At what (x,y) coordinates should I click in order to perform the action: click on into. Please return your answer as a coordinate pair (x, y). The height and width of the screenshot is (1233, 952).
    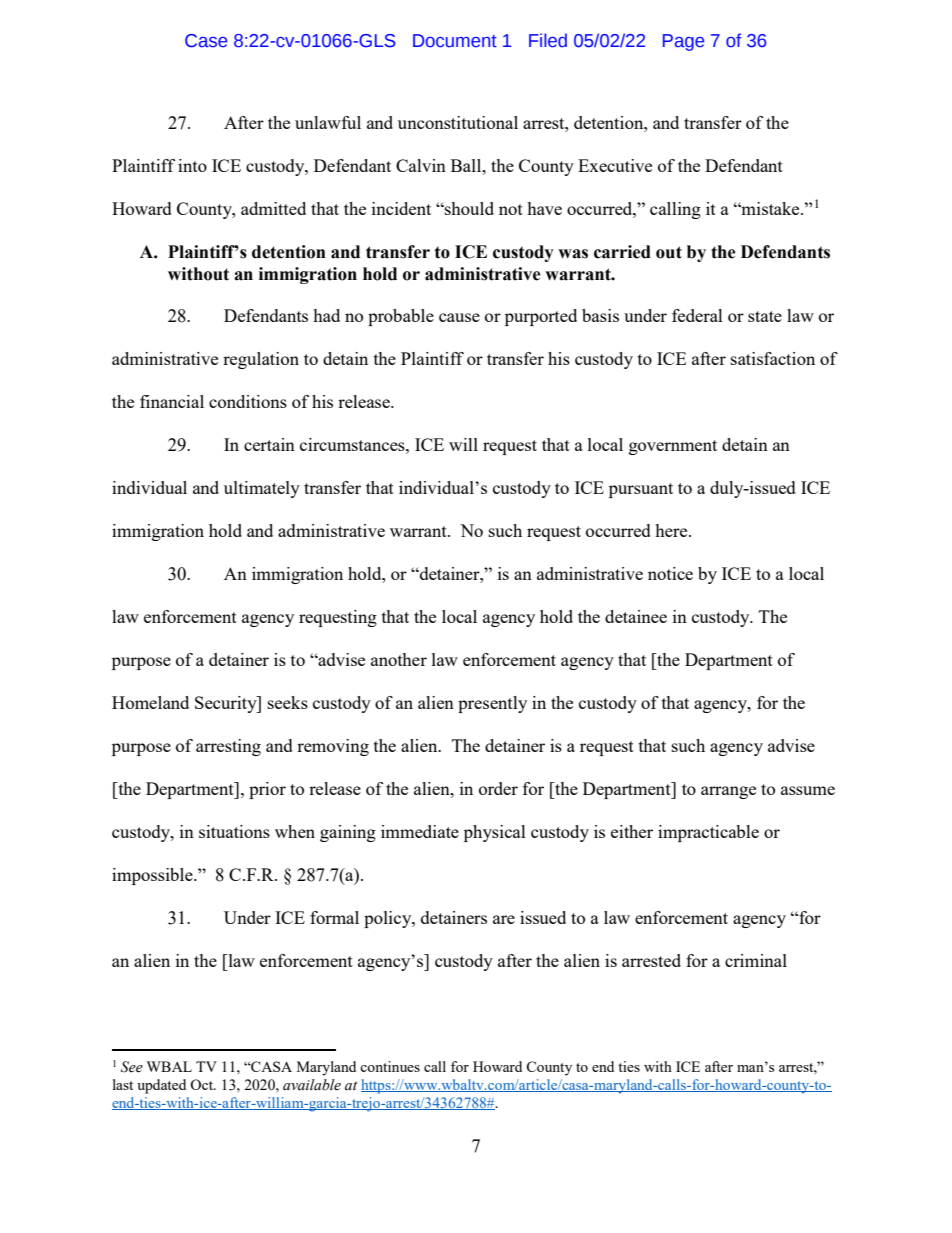
    Looking at the image, I should click on (192, 165).
